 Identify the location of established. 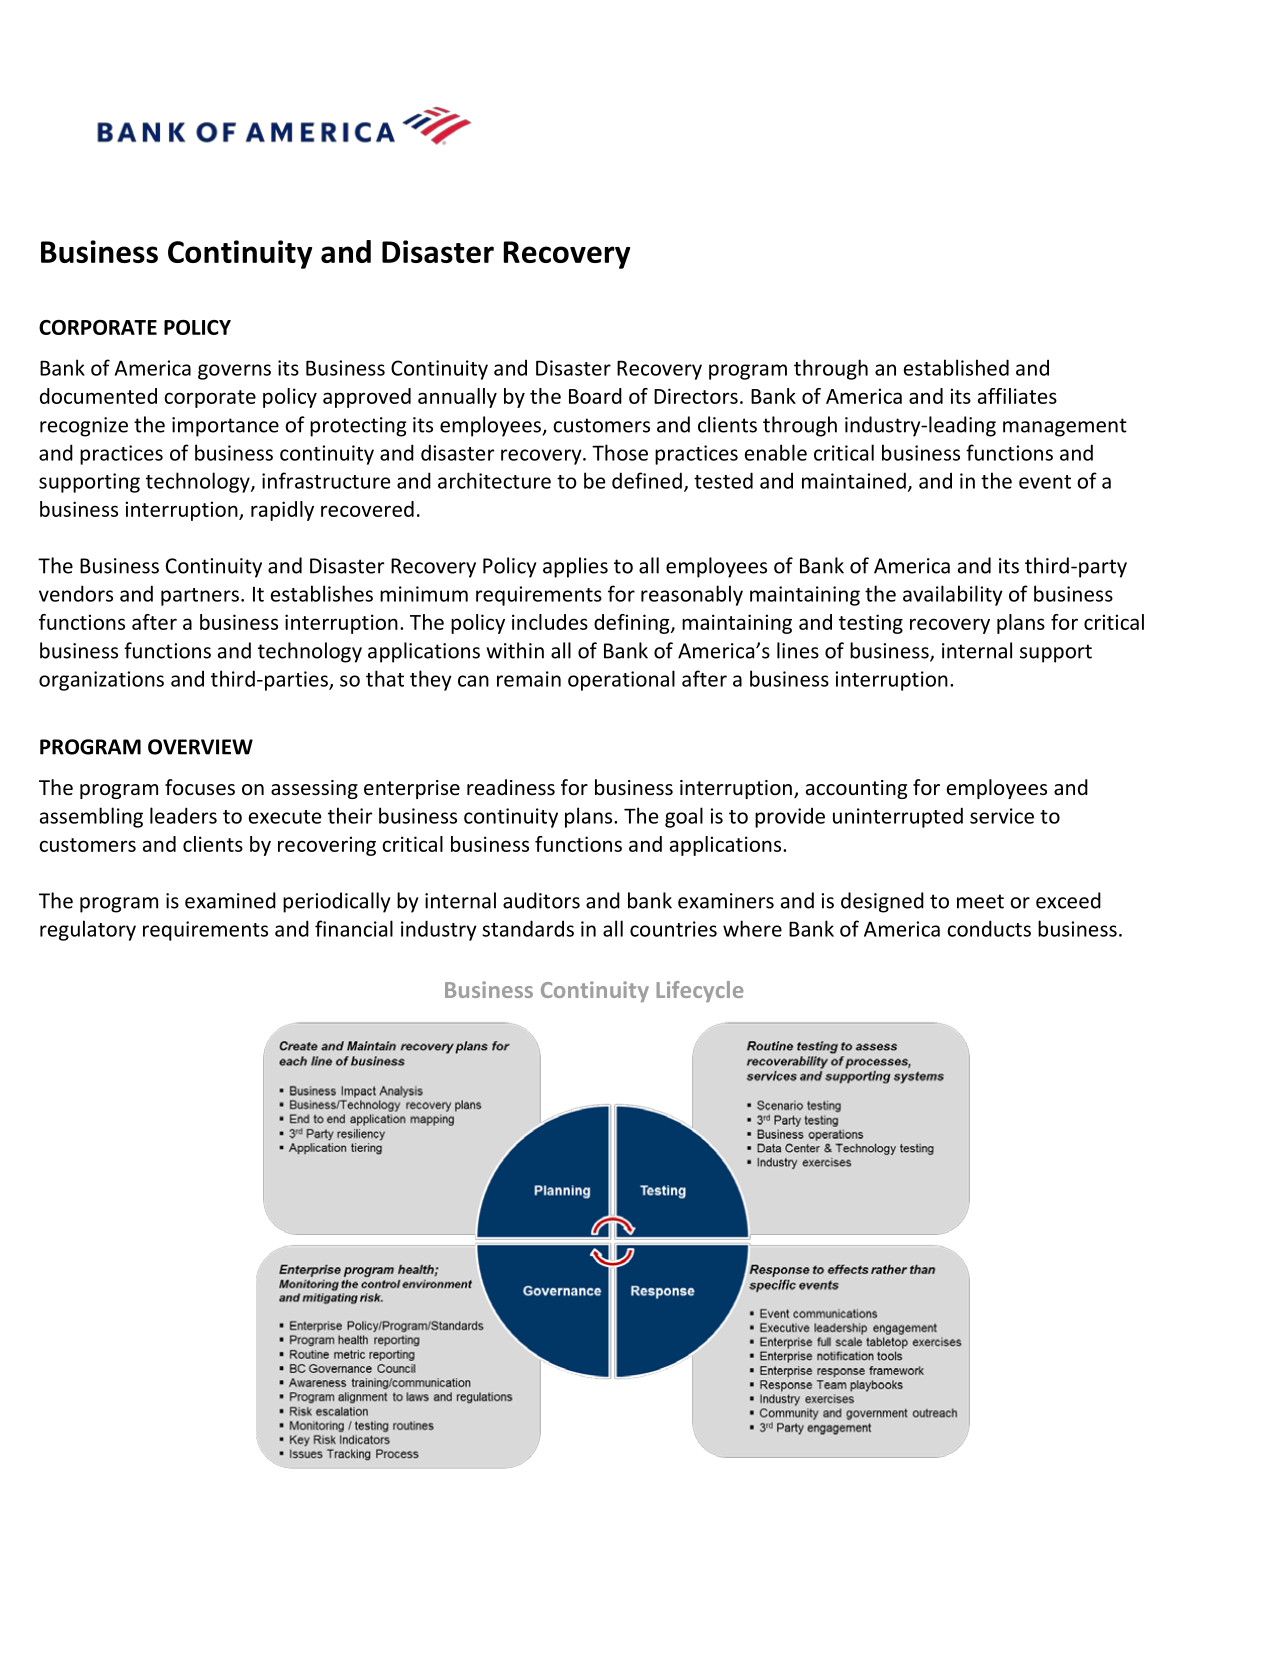
(956, 367).
